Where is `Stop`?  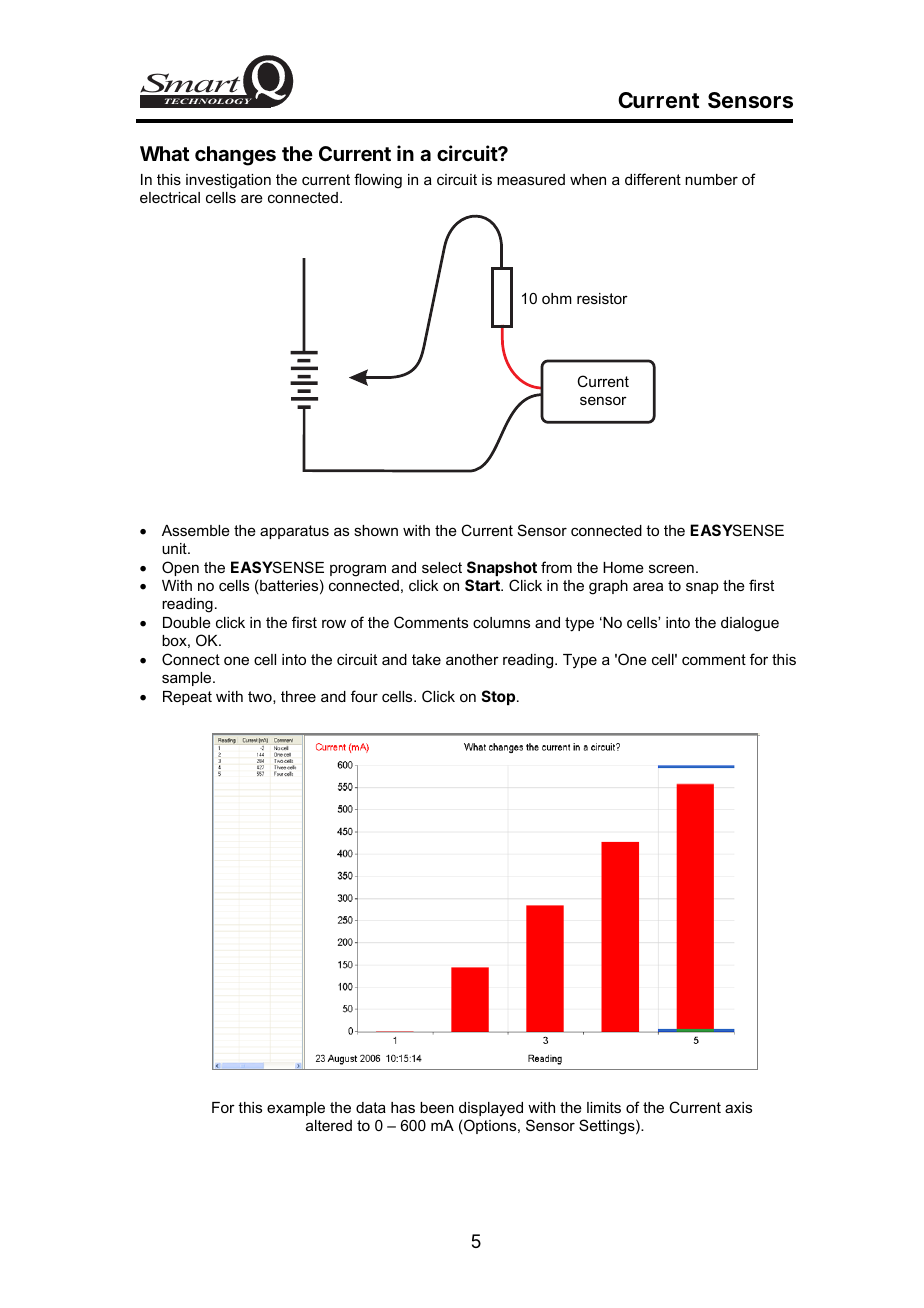 Stop is located at coordinates (500, 697).
